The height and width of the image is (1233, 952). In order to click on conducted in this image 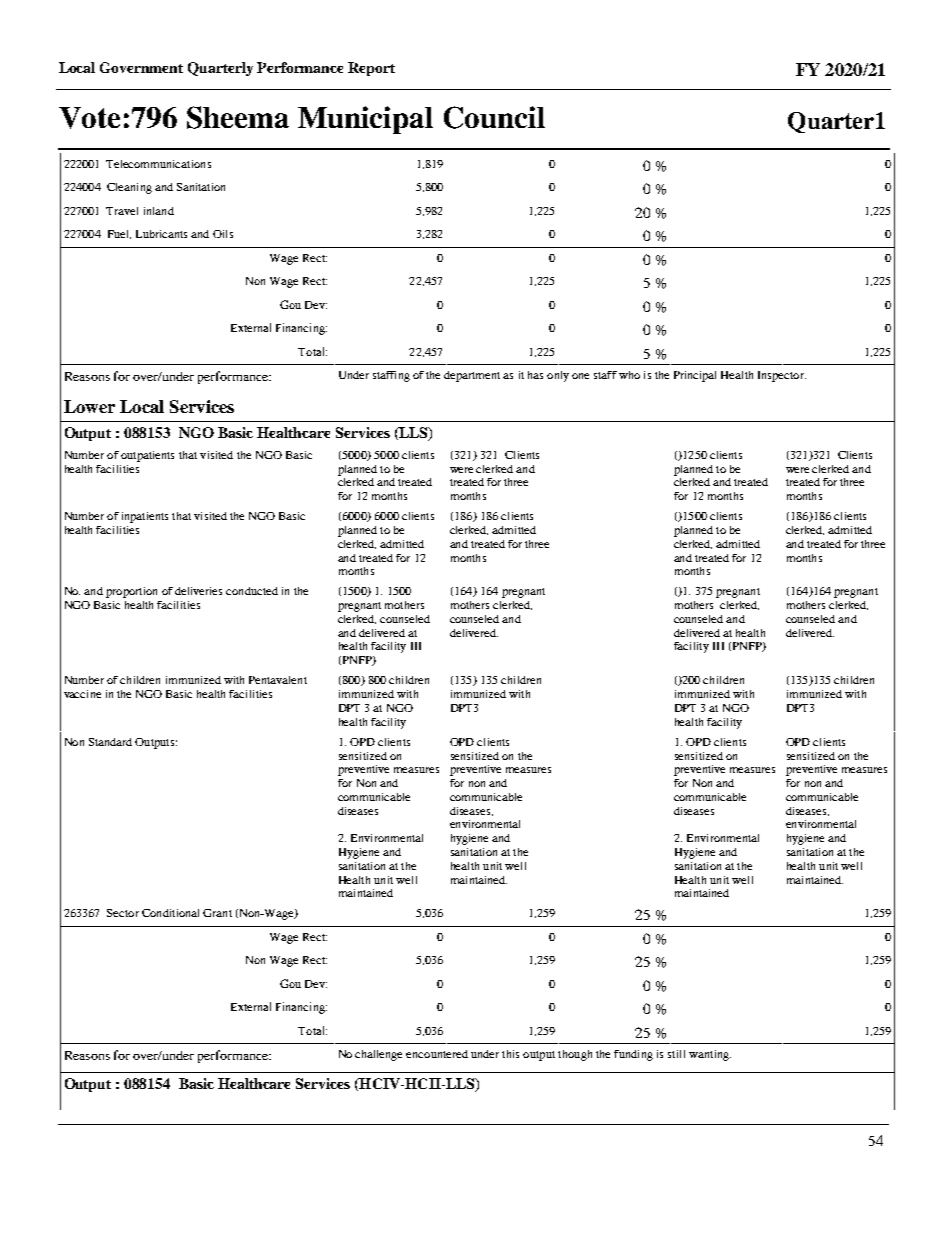, I will do `click(252, 591)`.
